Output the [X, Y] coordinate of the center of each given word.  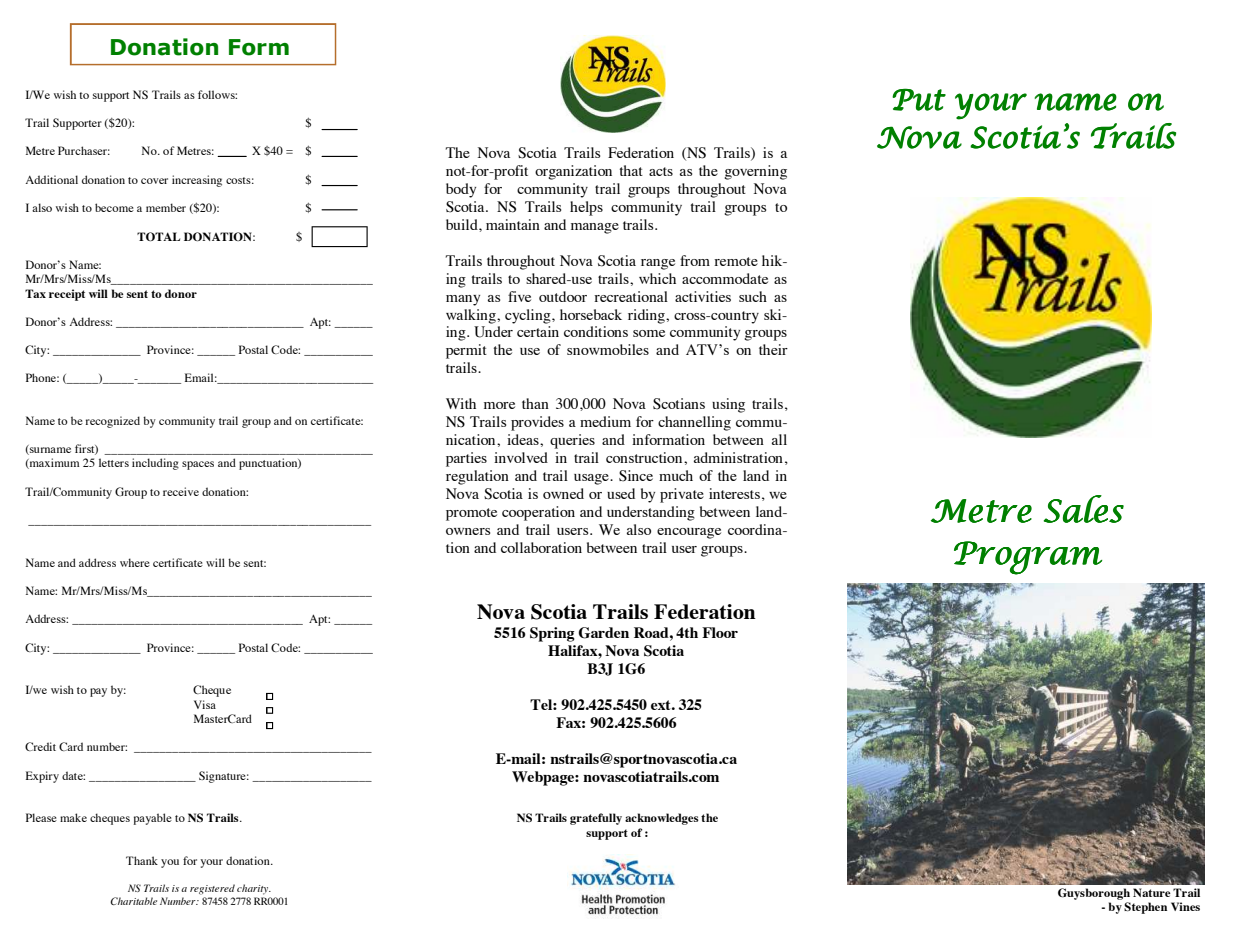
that [631, 170]
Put [919, 99]
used [621, 493]
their [773, 349]
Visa [205, 704]
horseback [591, 314]
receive [181, 491]
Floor [720, 632]
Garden [603, 633]
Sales [1084, 509]
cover [154, 181]
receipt [67, 295]
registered [212, 889]
